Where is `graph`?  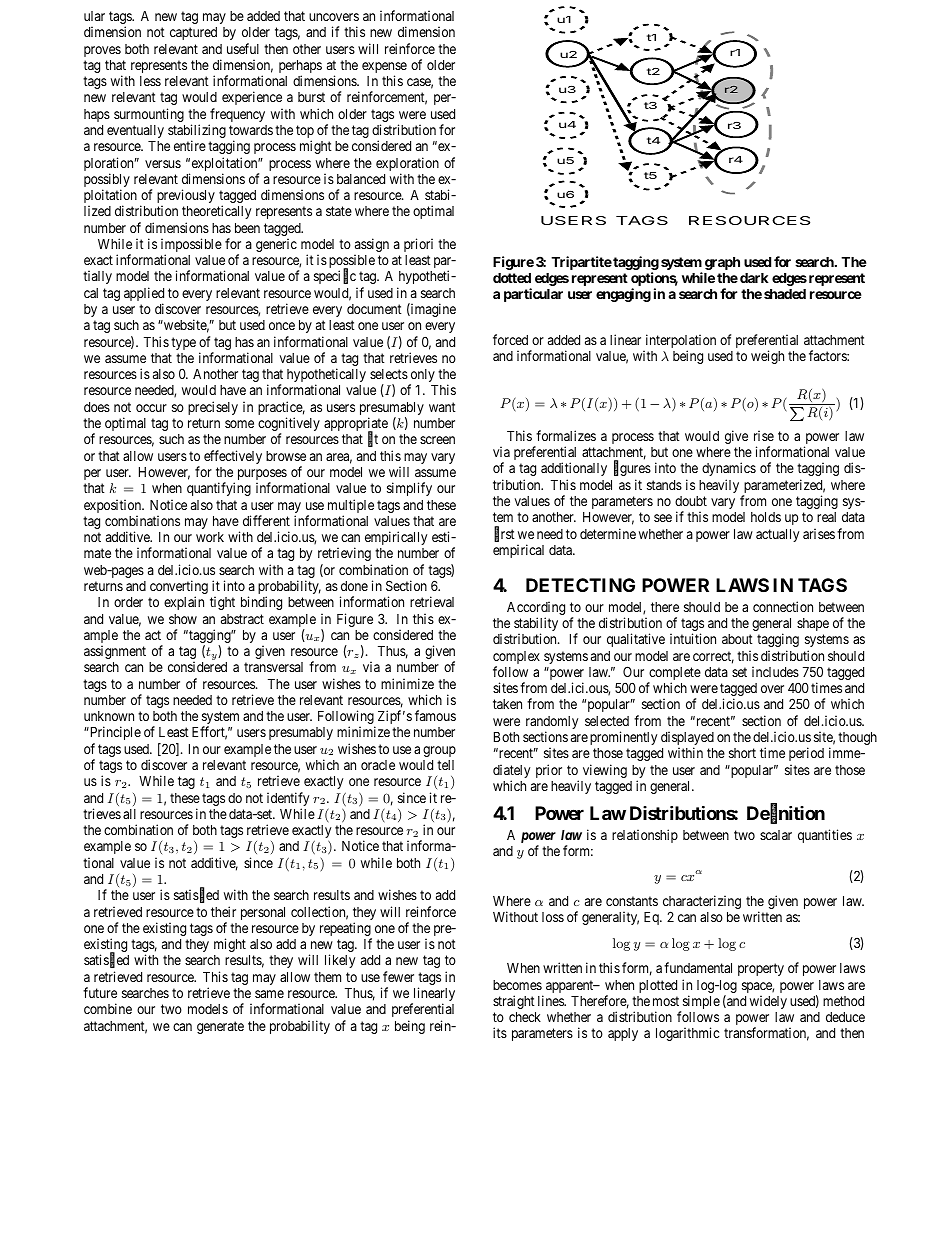 graph is located at coordinates (722, 263).
